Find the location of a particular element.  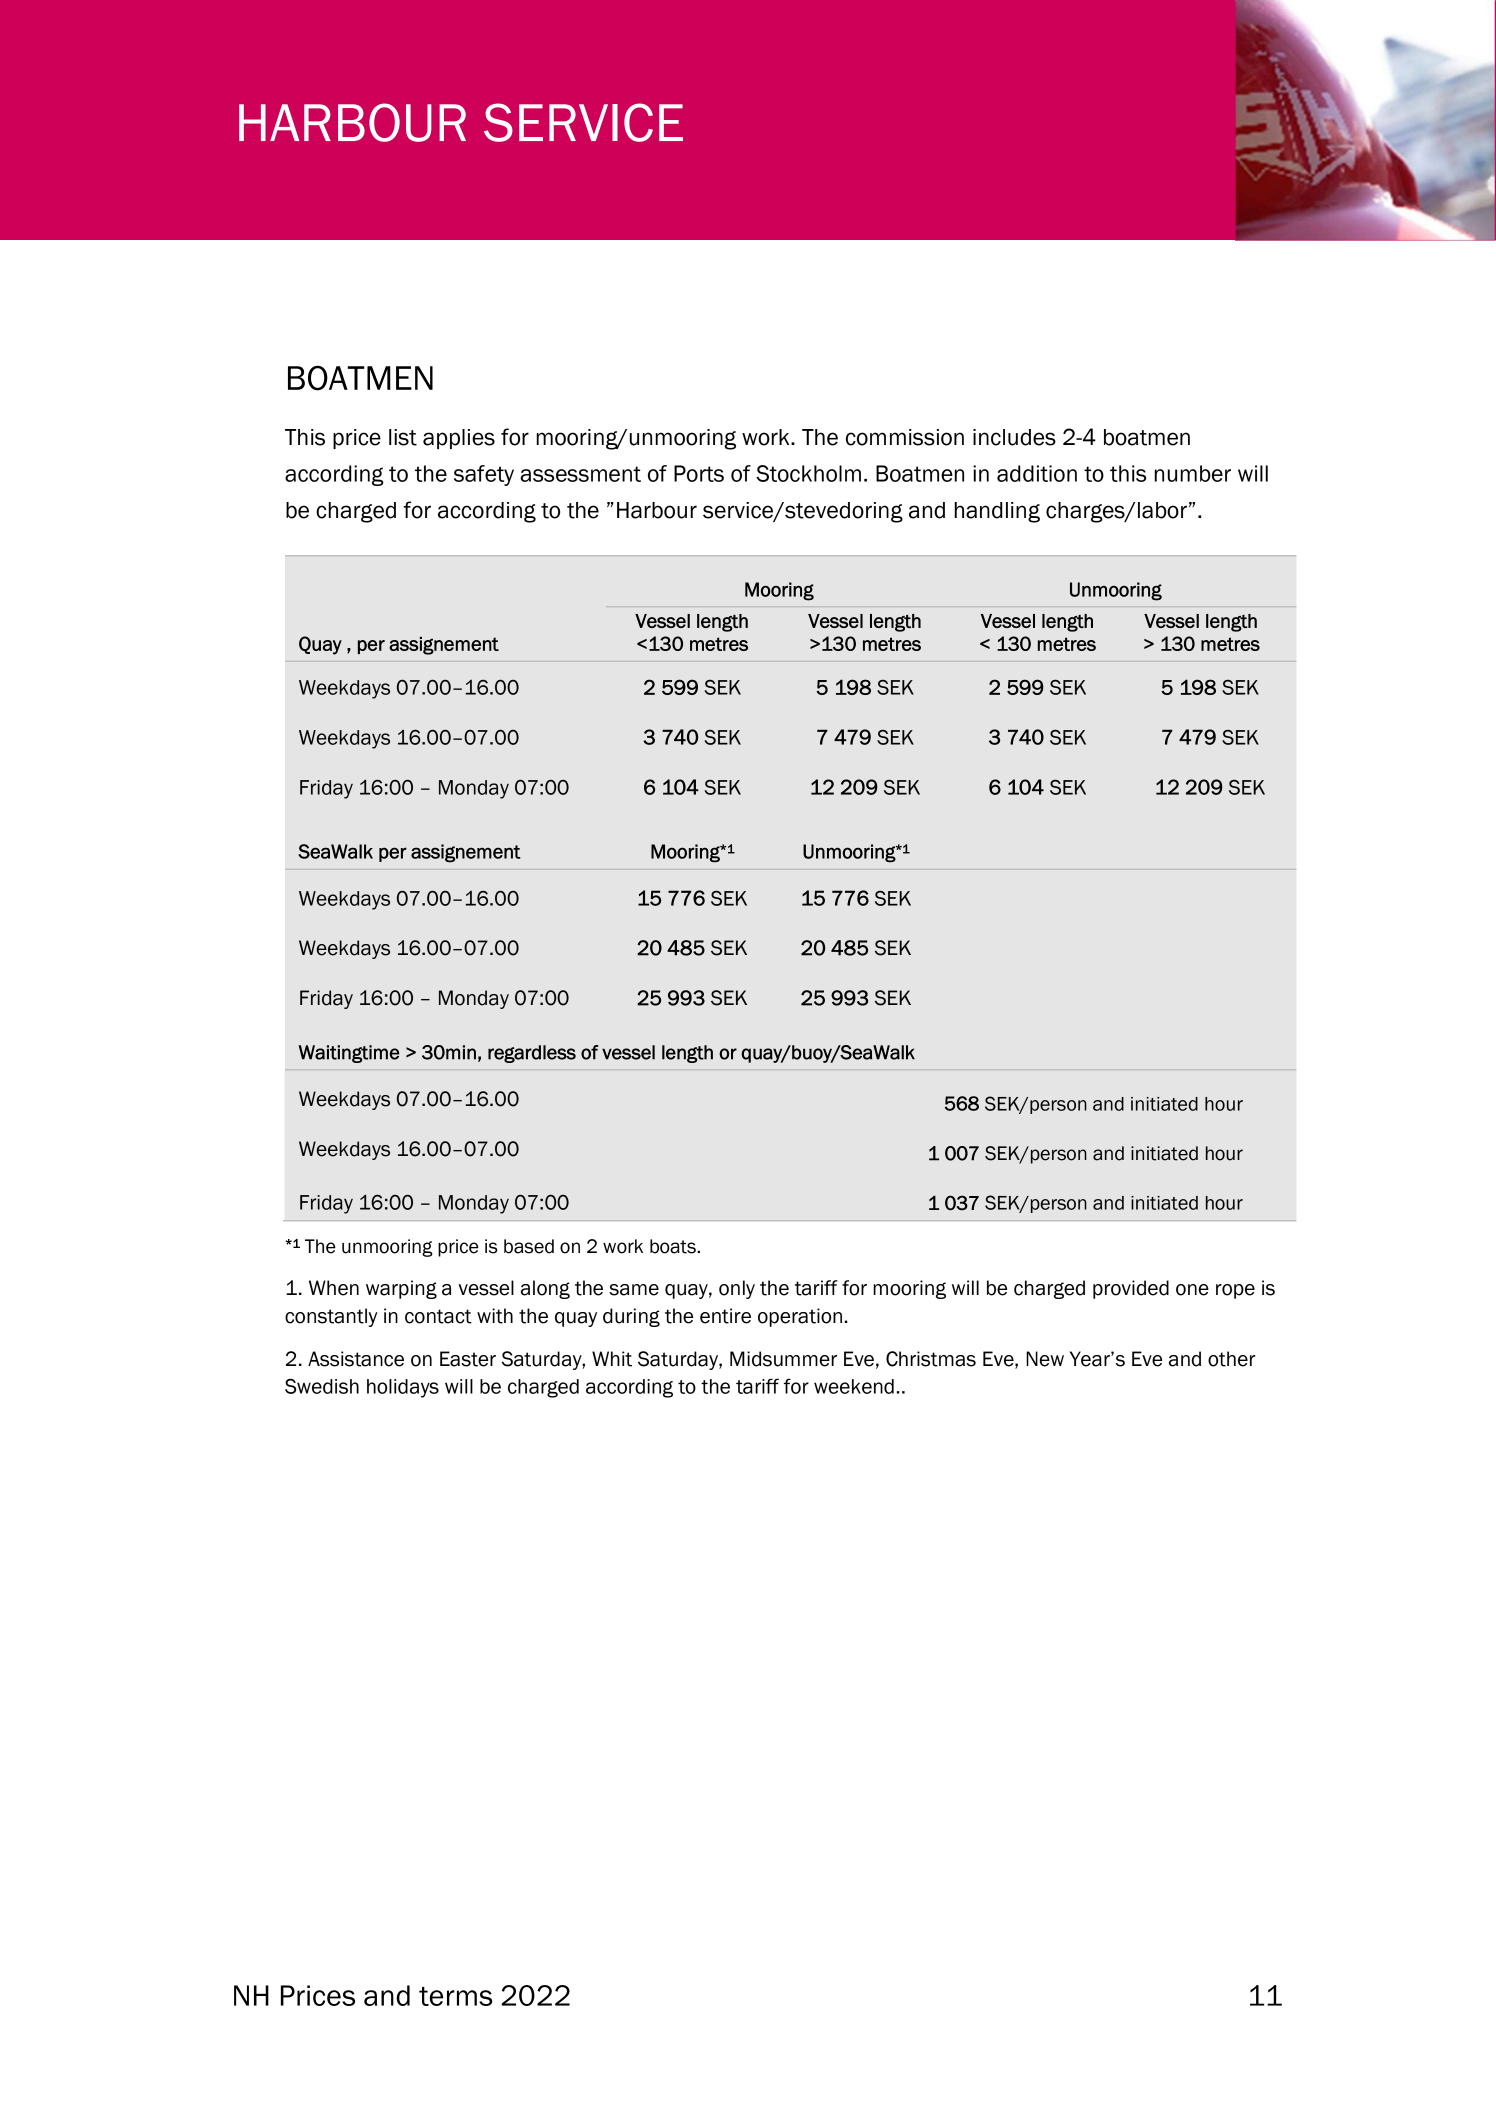

weekend is located at coordinates (854, 1386).
